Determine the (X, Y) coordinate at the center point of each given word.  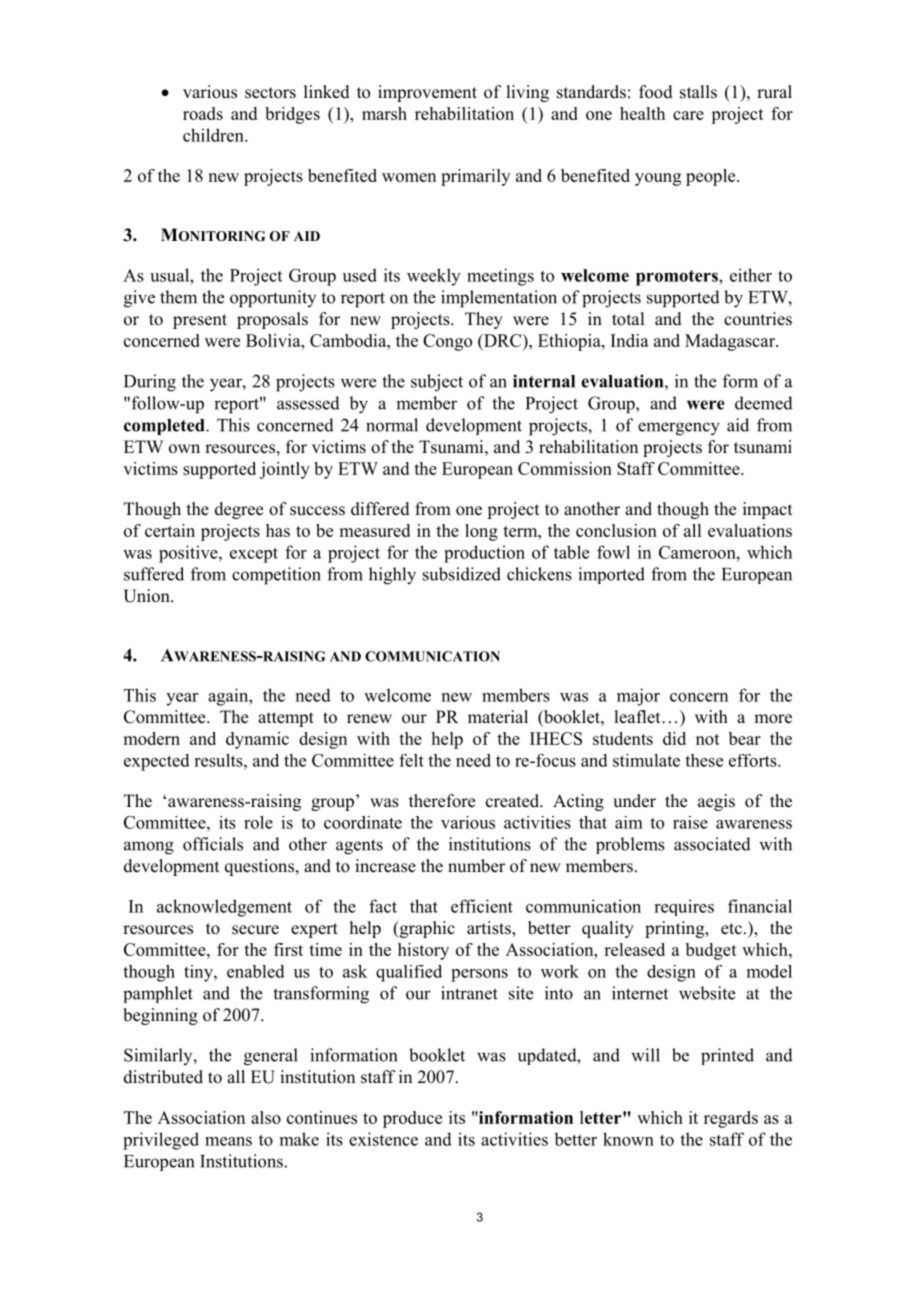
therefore (442, 801)
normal (392, 425)
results (219, 760)
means (228, 1141)
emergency (679, 429)
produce (412, 1119)
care (688, 115)
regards (731, 1119)
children (214, 135)
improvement (427, 93)
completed (165, 427)
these (704, 760)
